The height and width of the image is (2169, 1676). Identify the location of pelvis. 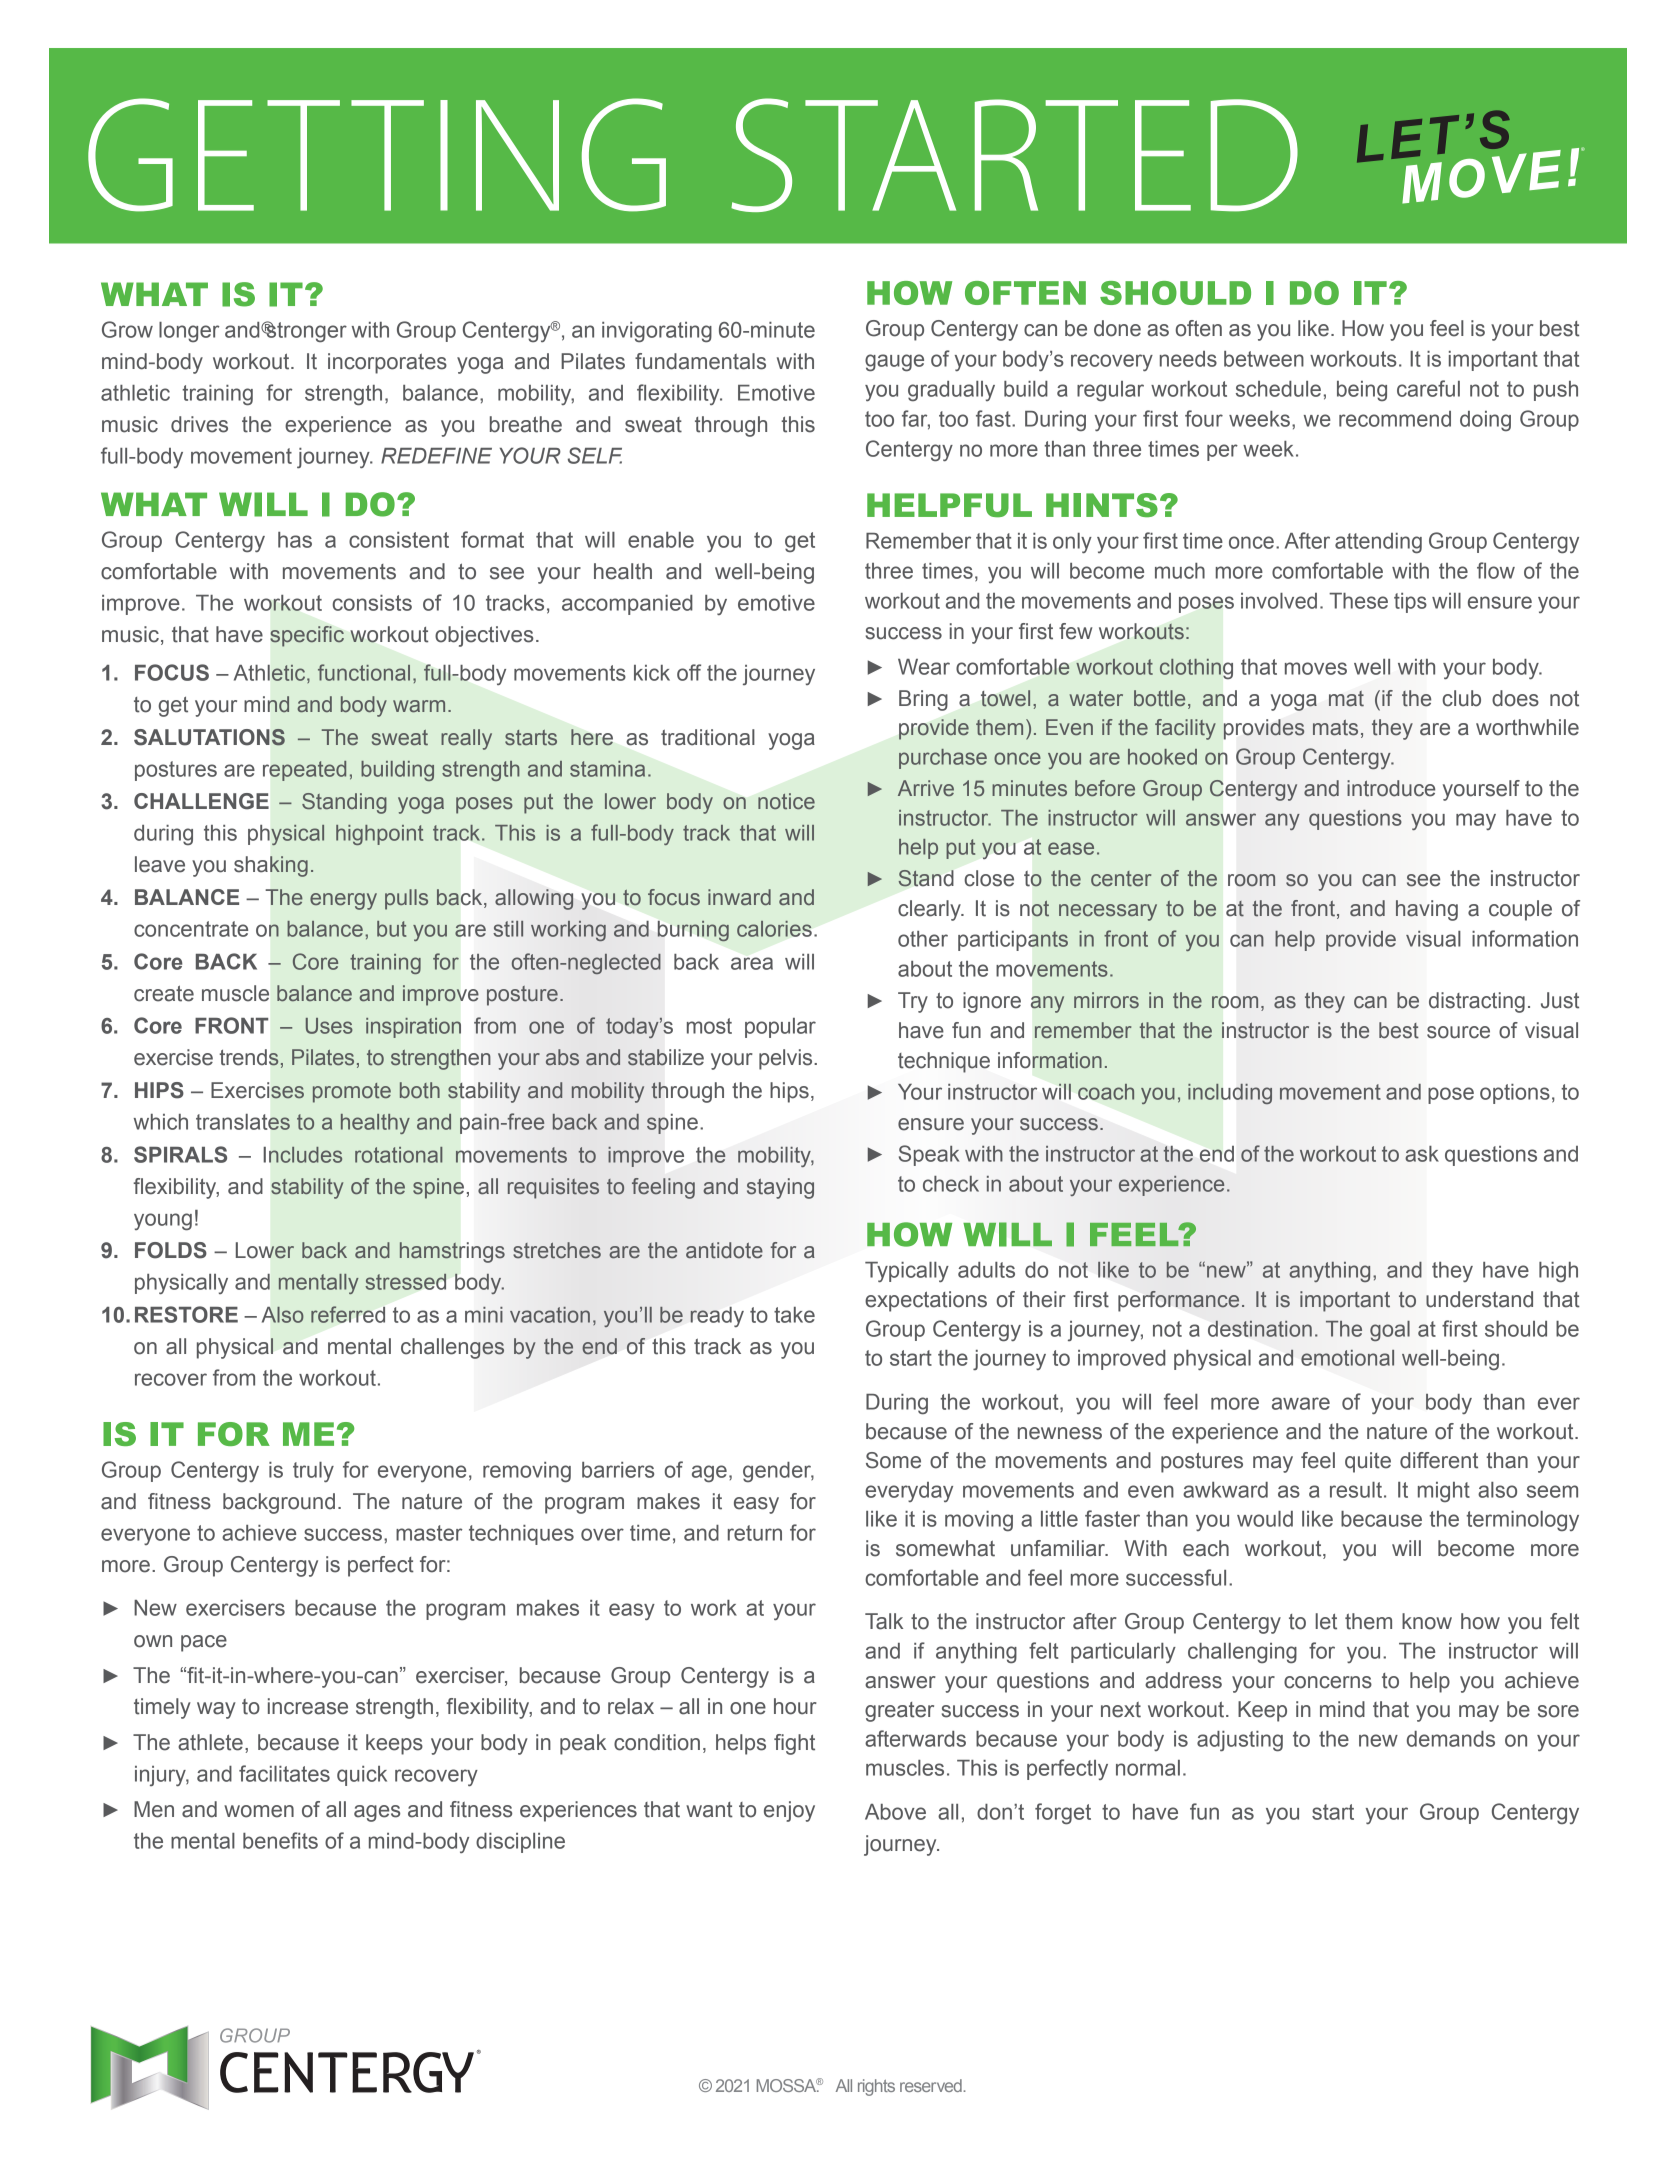
(787, 1059).
